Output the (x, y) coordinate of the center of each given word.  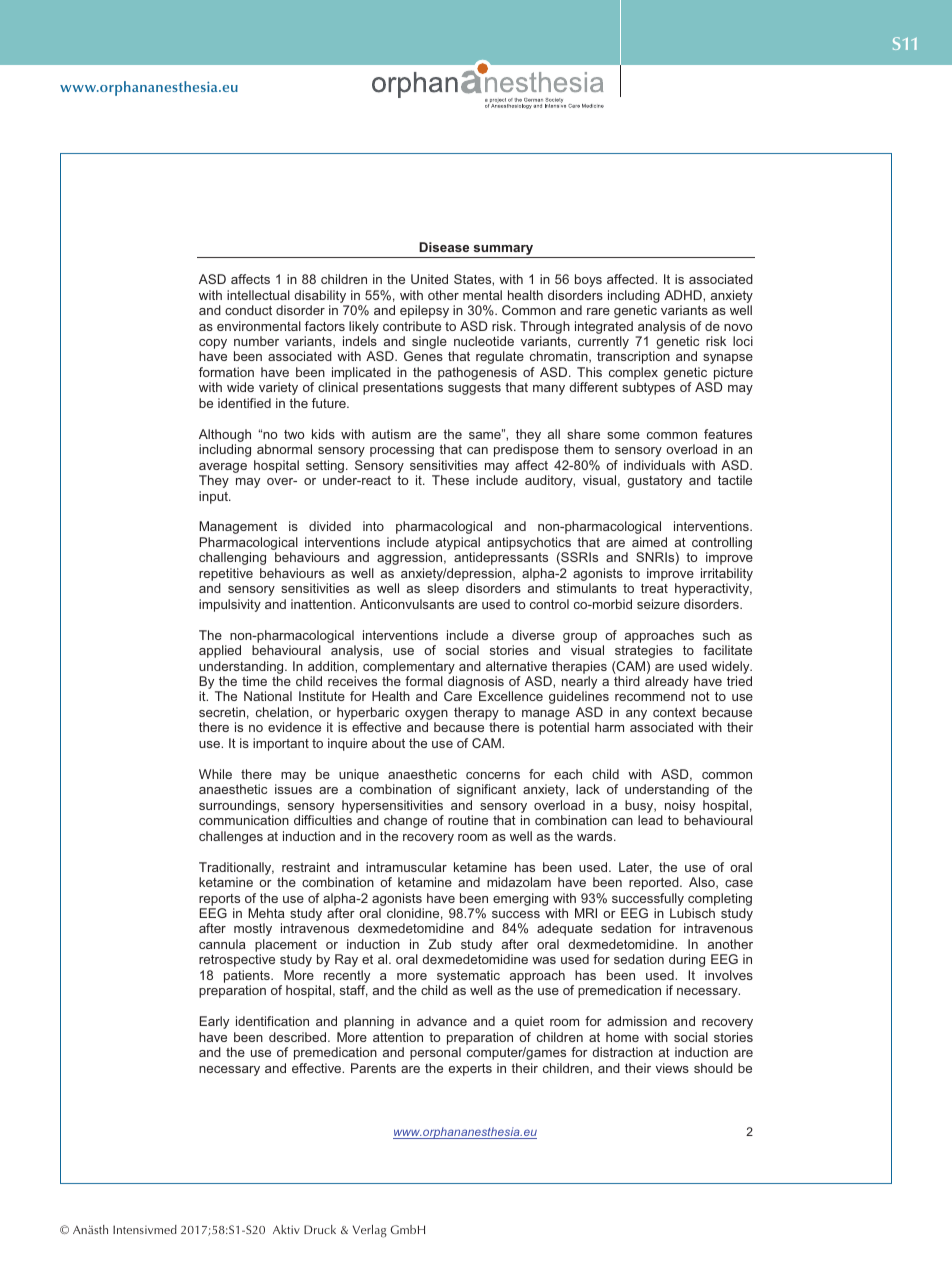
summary (503, 251)
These (450, 480)
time (254, 681)
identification (272, 1021)
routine (468, 820)
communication (244, 820)
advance (442, 1021)
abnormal (284, 449)
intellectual (258, 295)
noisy (680, 806)
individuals (654, 465)
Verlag (370, 1231)
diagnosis (475, 684)
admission (637, 1021)
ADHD (684, 295)
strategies (644, 651)
